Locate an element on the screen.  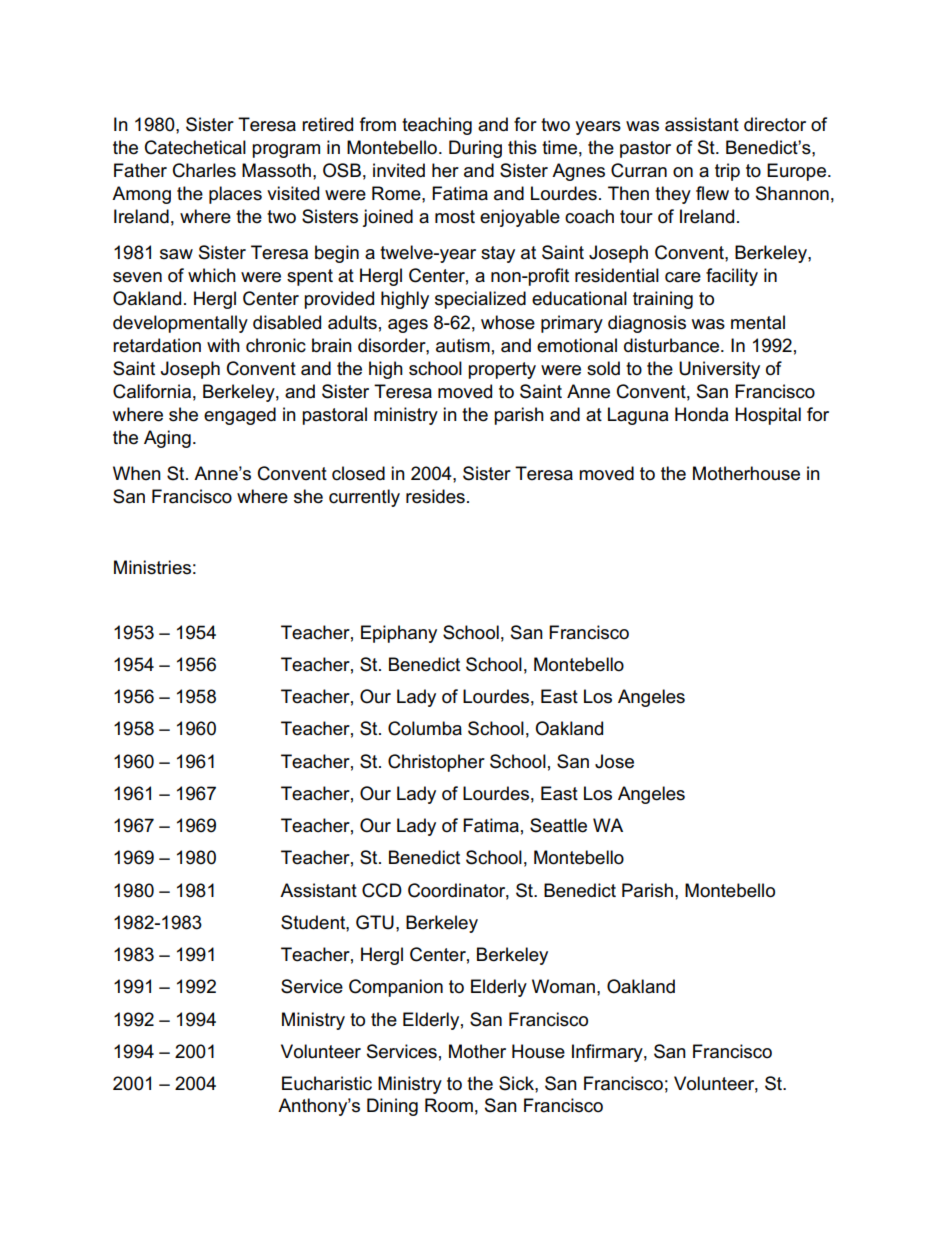
Catechetical is located at coordinates (195, 147).
